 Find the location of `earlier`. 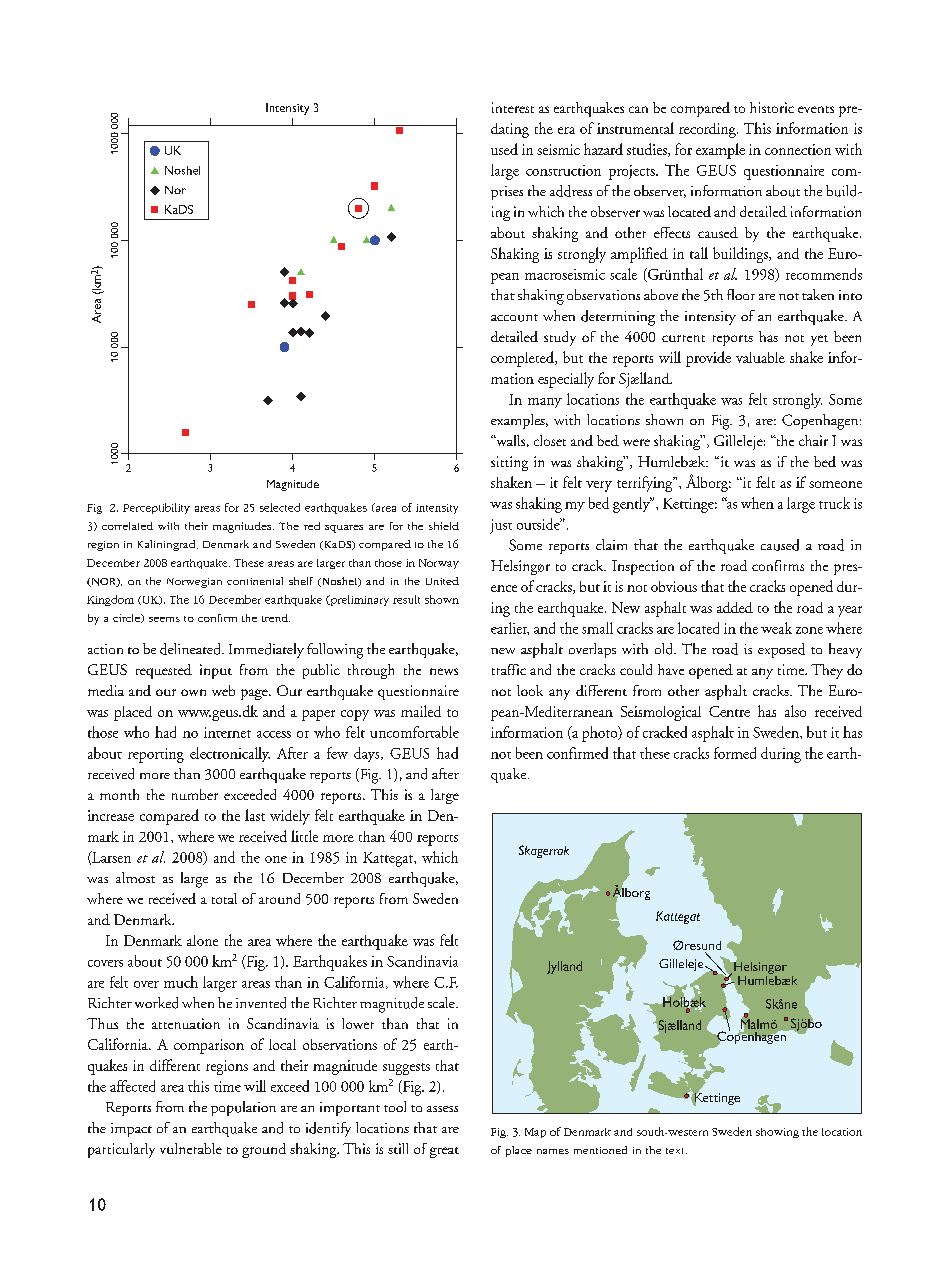

earlier is located at coordinates (510, 628).
